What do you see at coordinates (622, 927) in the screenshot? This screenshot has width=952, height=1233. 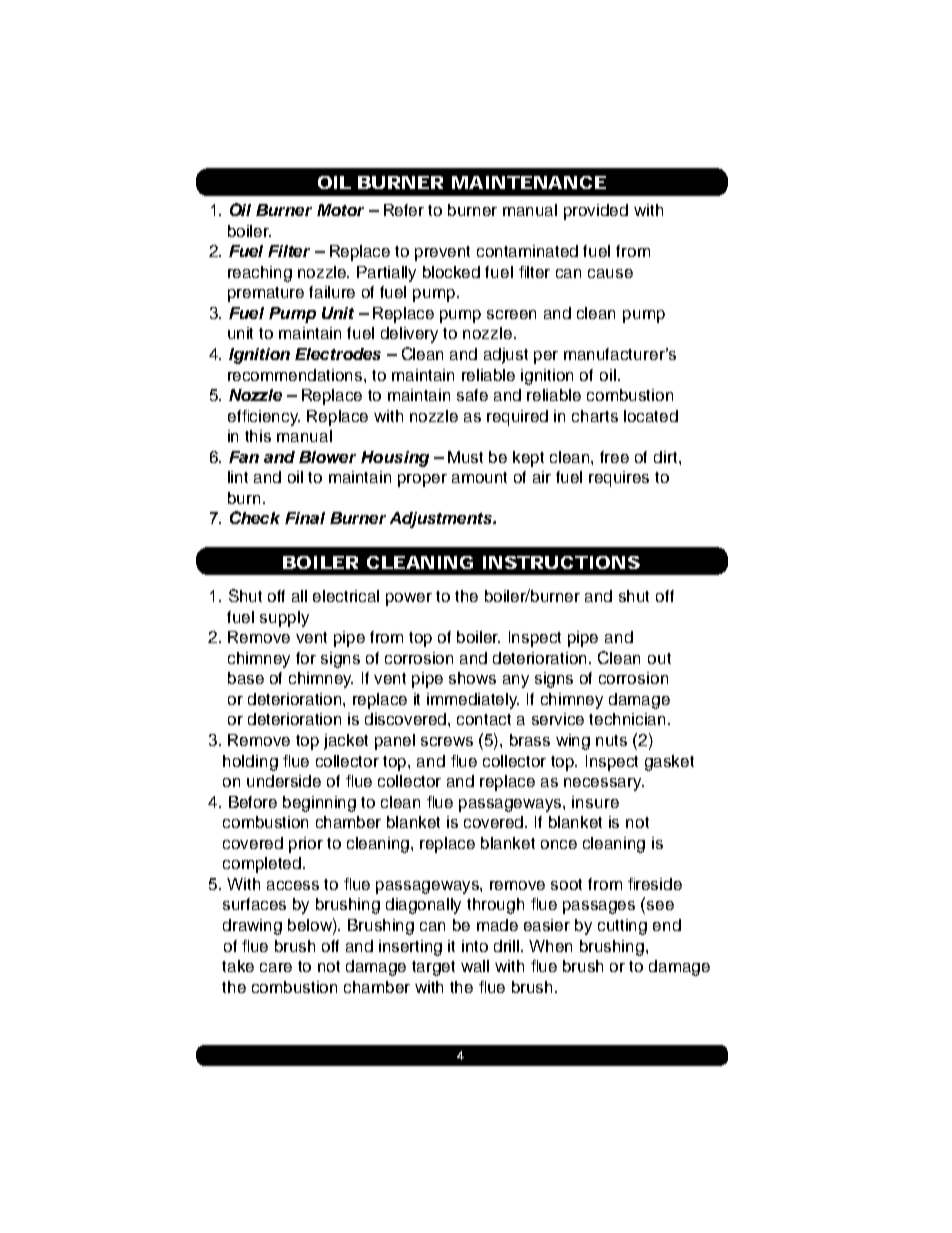 I see `cutting` at bounding box center [622, 927].
